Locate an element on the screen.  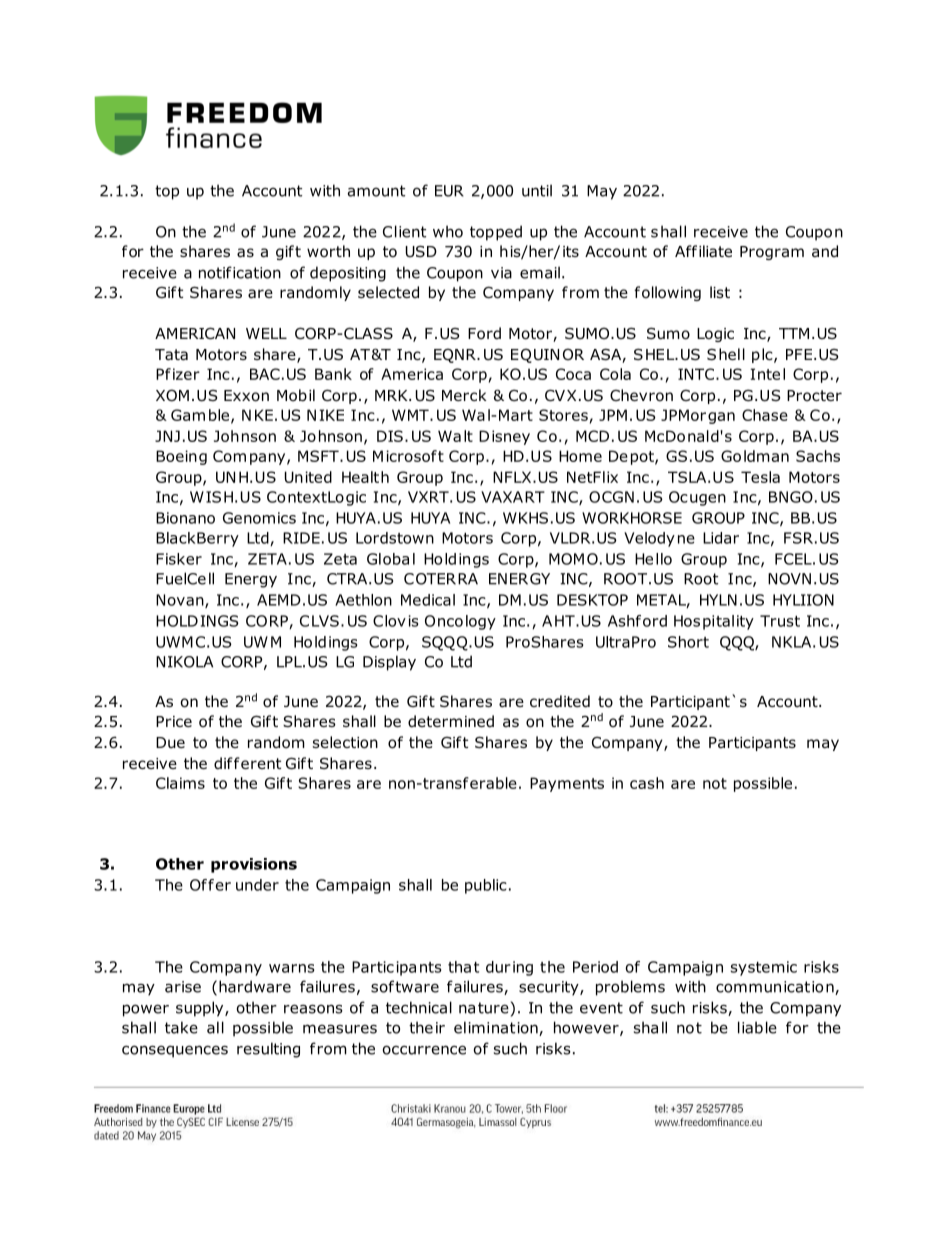
Oncology is located at coordinates (460, 622).
